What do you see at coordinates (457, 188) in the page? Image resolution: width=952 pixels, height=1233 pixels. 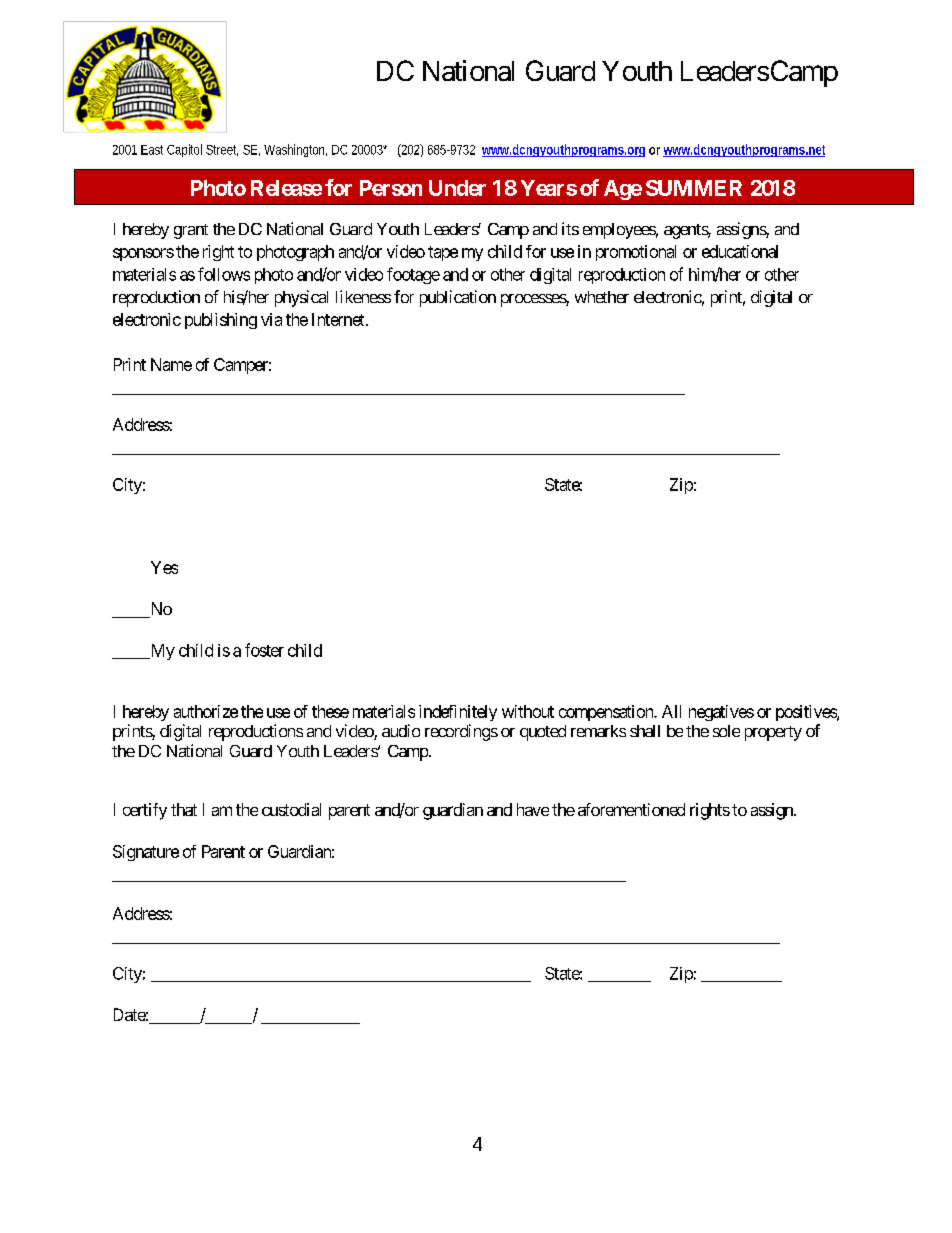 I see `Under` at bounding box center [457, 188].
